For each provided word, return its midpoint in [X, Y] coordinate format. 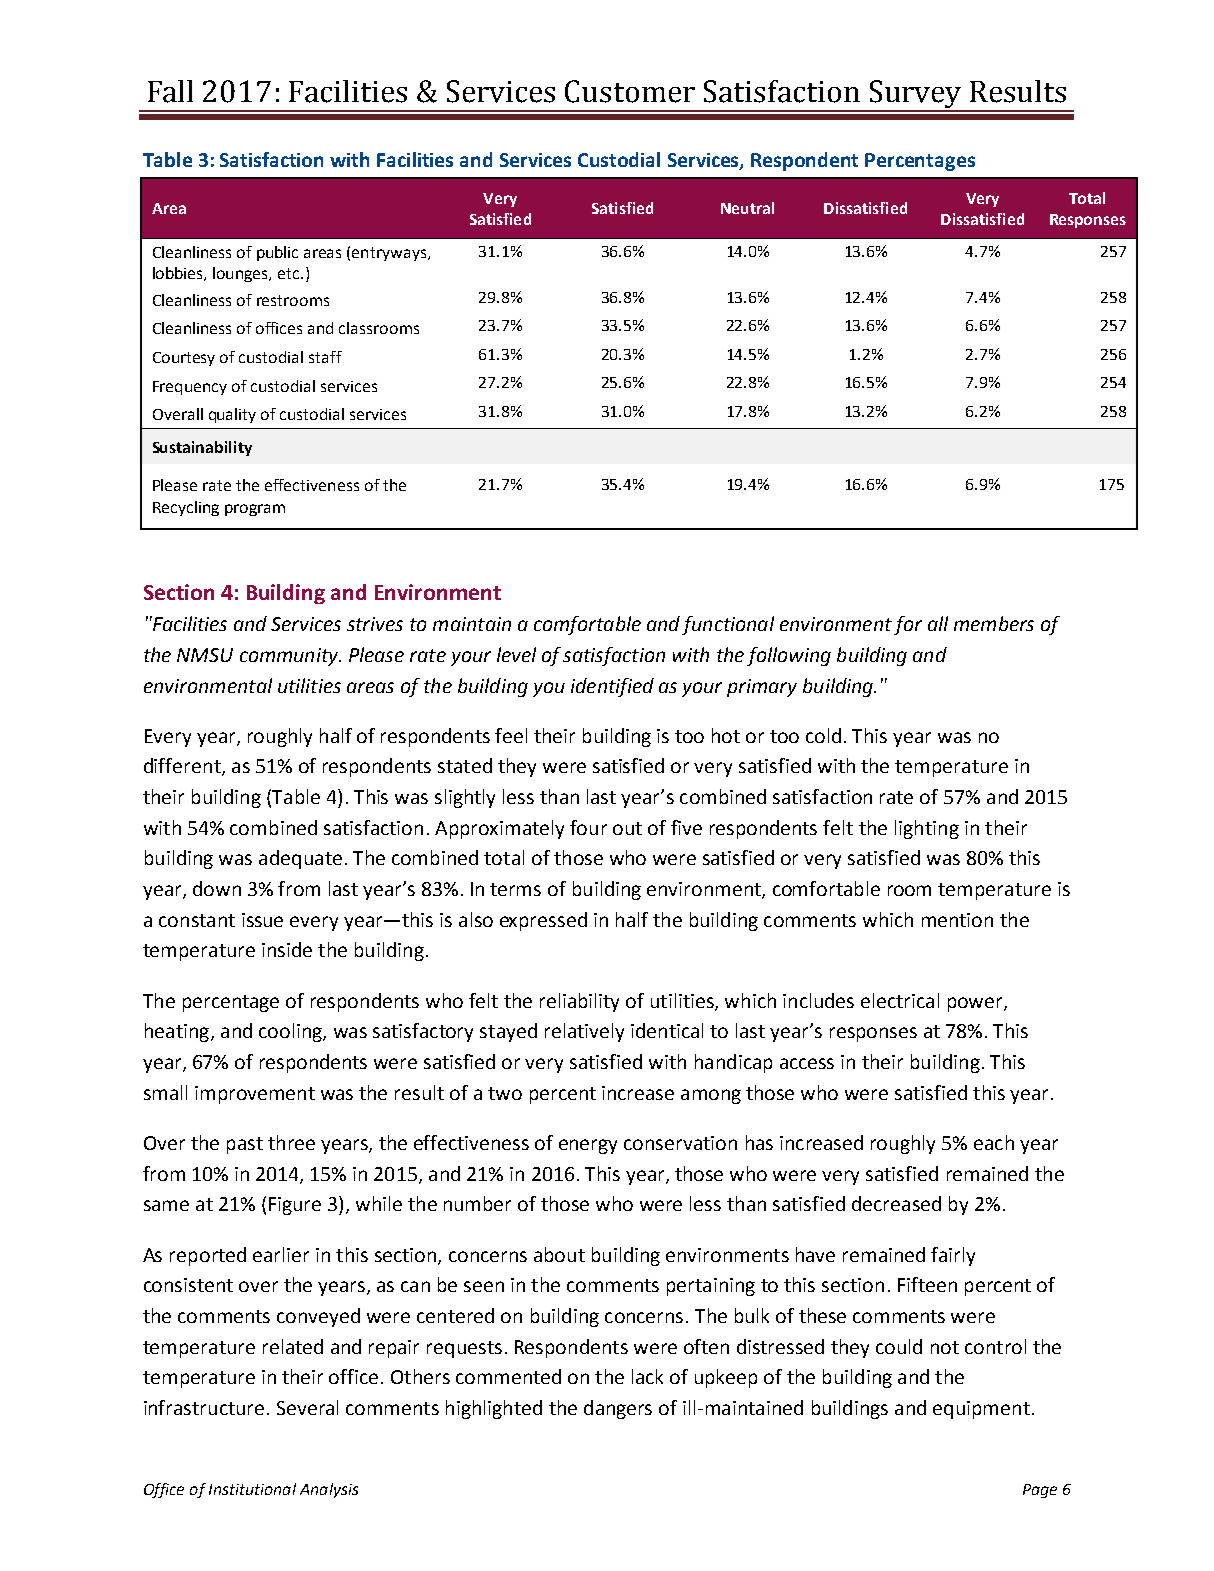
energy [588, 1146]
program [255, 510]
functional [728, 625]
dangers [618, 1409]
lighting [927, 829]
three [291, 1142]
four [588, 827]
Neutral [747, 208]
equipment [981, 1410]
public [277, 253]
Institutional [252, 1489]
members [994, 623]
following [789, 656]
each [994, 1142]
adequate [300, 859]
